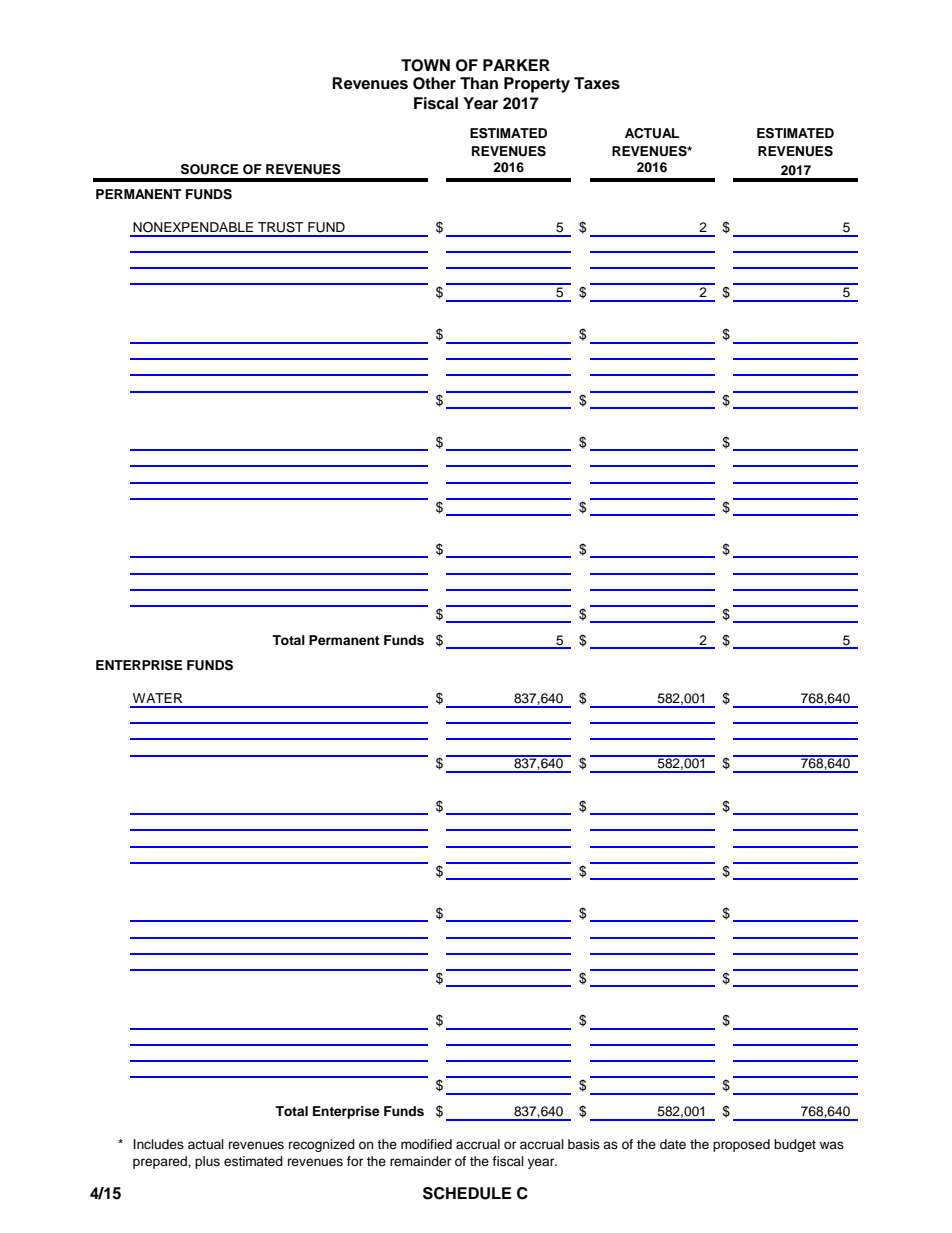  Describe the element at coordinates (207, 1162) in the screenshot. I see `plus` at that location.
